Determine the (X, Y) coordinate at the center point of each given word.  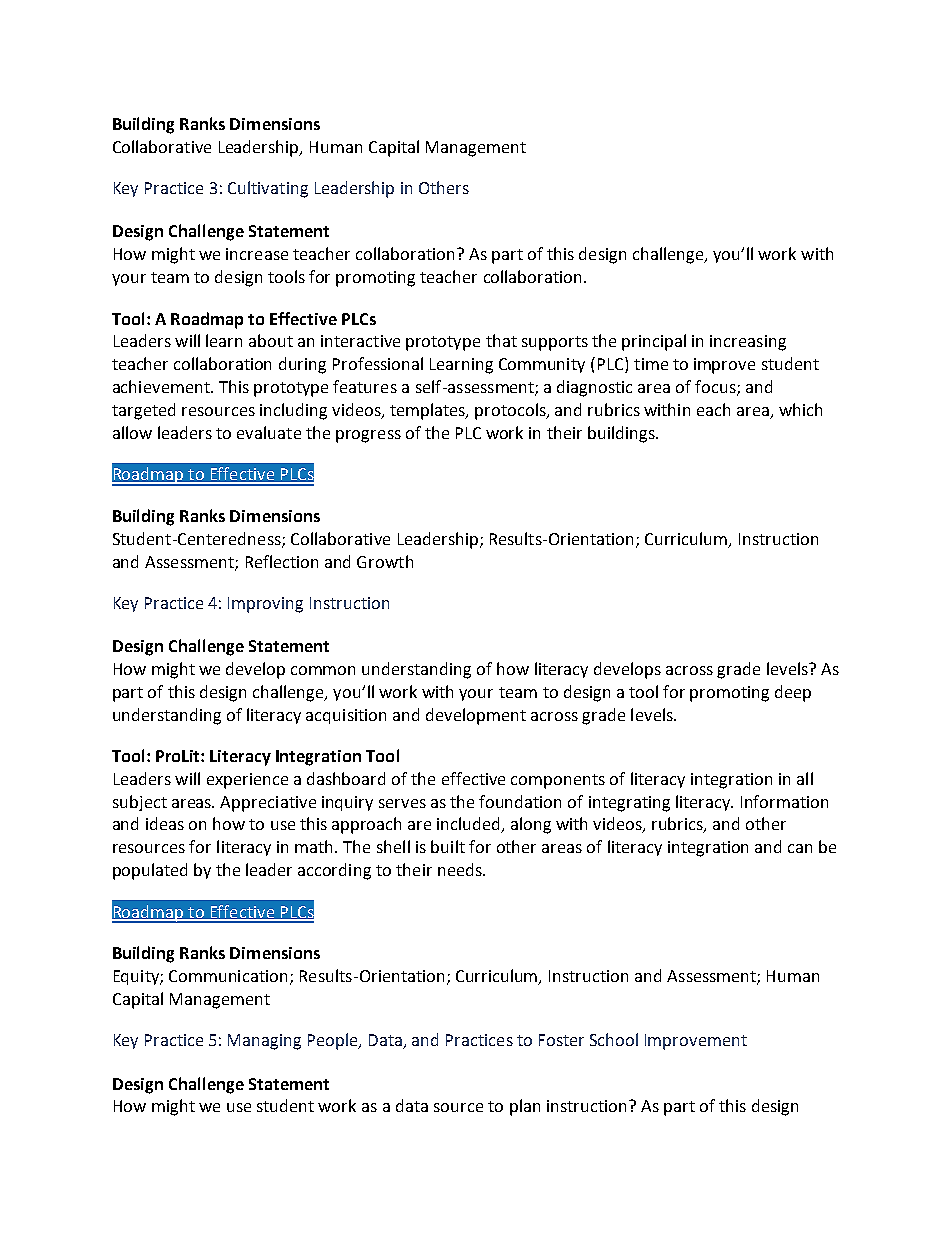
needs (461, 869)
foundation (520, 801)
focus (716, 388)
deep (793, 693)
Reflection (282, 561)
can (800, 848)
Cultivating (268, 189)
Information (784, 801)
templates (429, 411)
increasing (748, 343)
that (501, 340)
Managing (264, 1042)
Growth (385, 561)
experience (247, 781)
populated (150, 871)
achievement (162, 386)
